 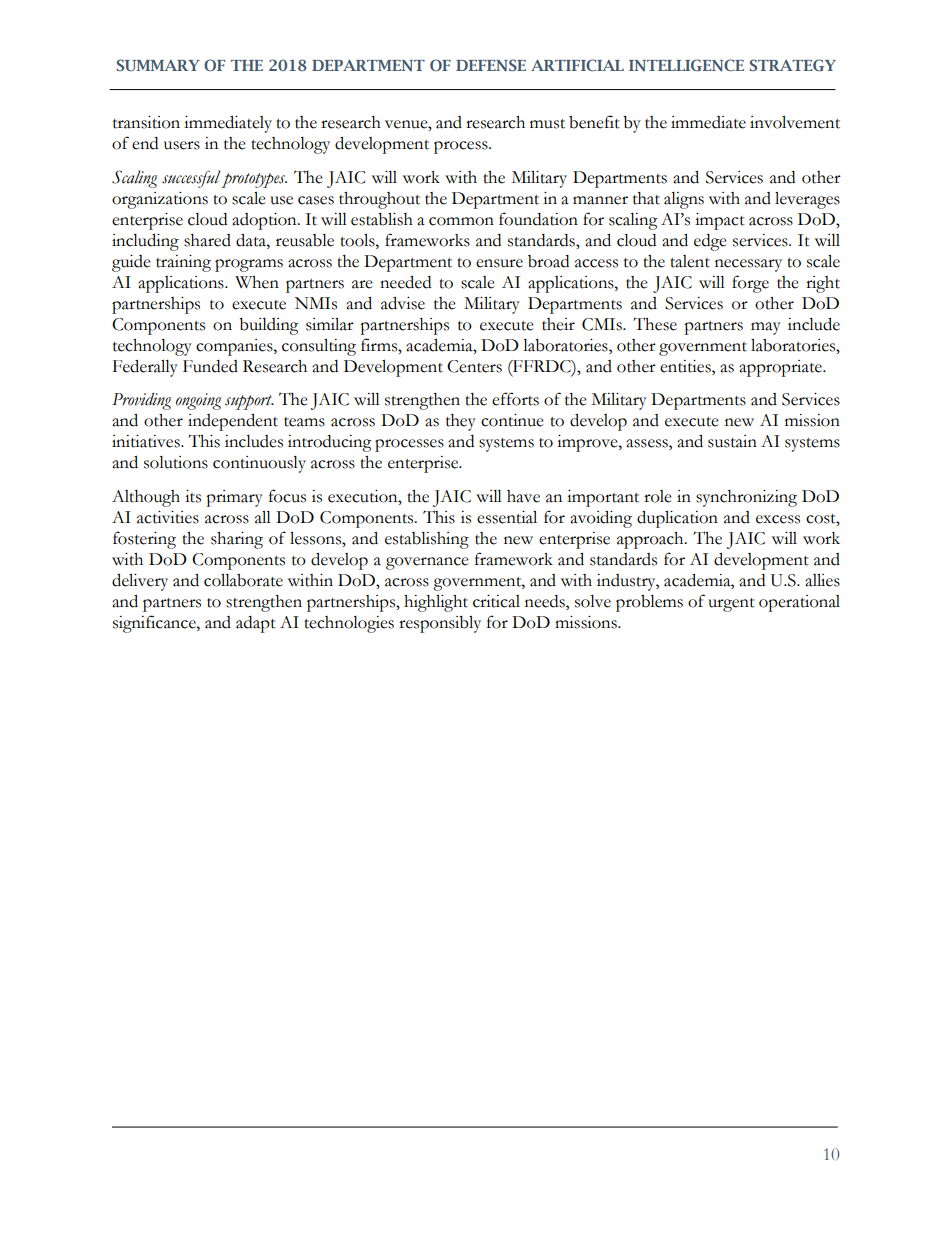 I want to click on sustain, so click(x=732, y=441).
